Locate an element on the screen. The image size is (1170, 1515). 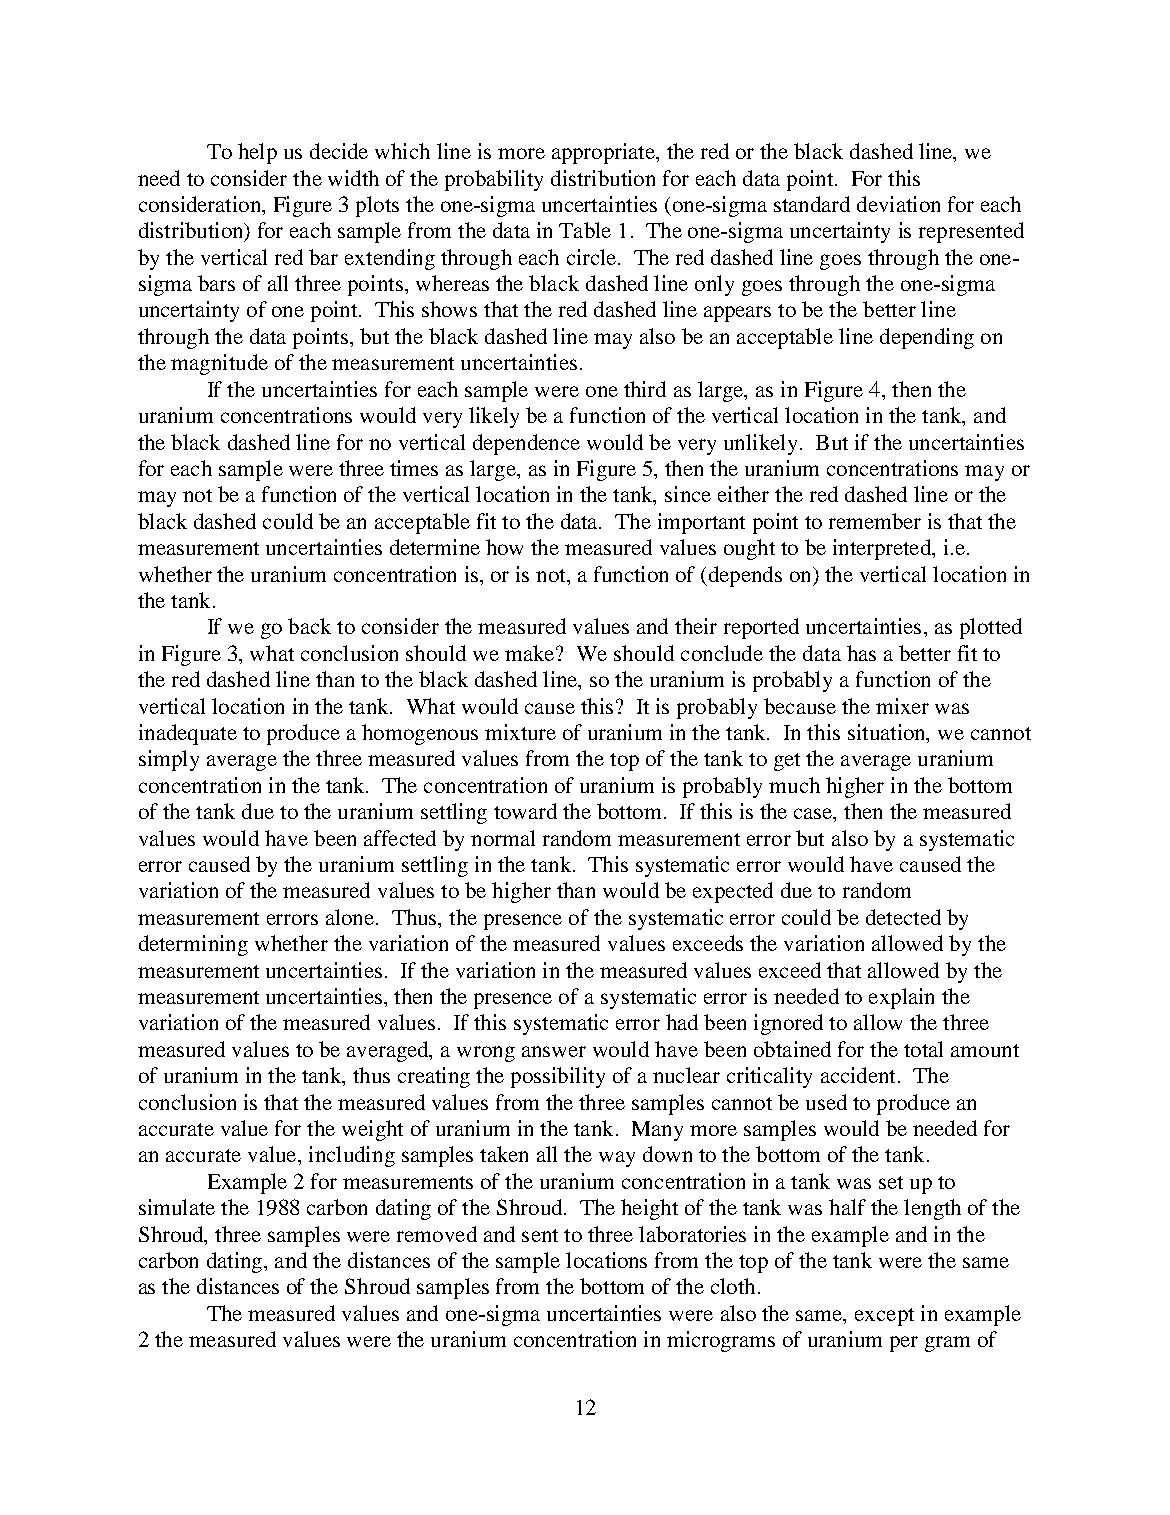
help is located at coordinates (257, 153).
